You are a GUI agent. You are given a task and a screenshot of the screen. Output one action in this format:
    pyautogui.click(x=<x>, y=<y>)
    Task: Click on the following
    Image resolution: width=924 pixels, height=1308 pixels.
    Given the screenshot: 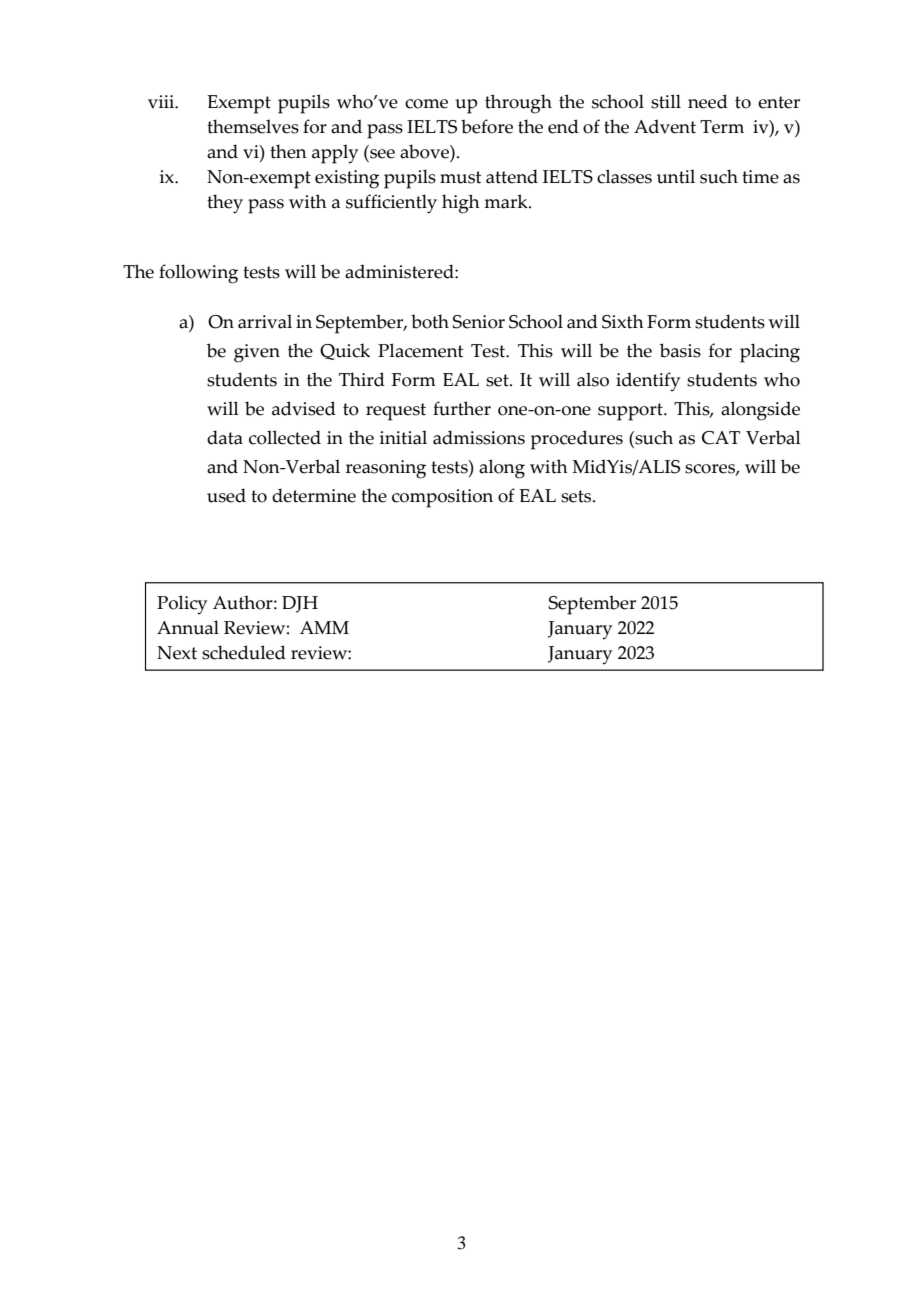 What is the action you would take?
    pyautogui.click(x=198, y=274)
